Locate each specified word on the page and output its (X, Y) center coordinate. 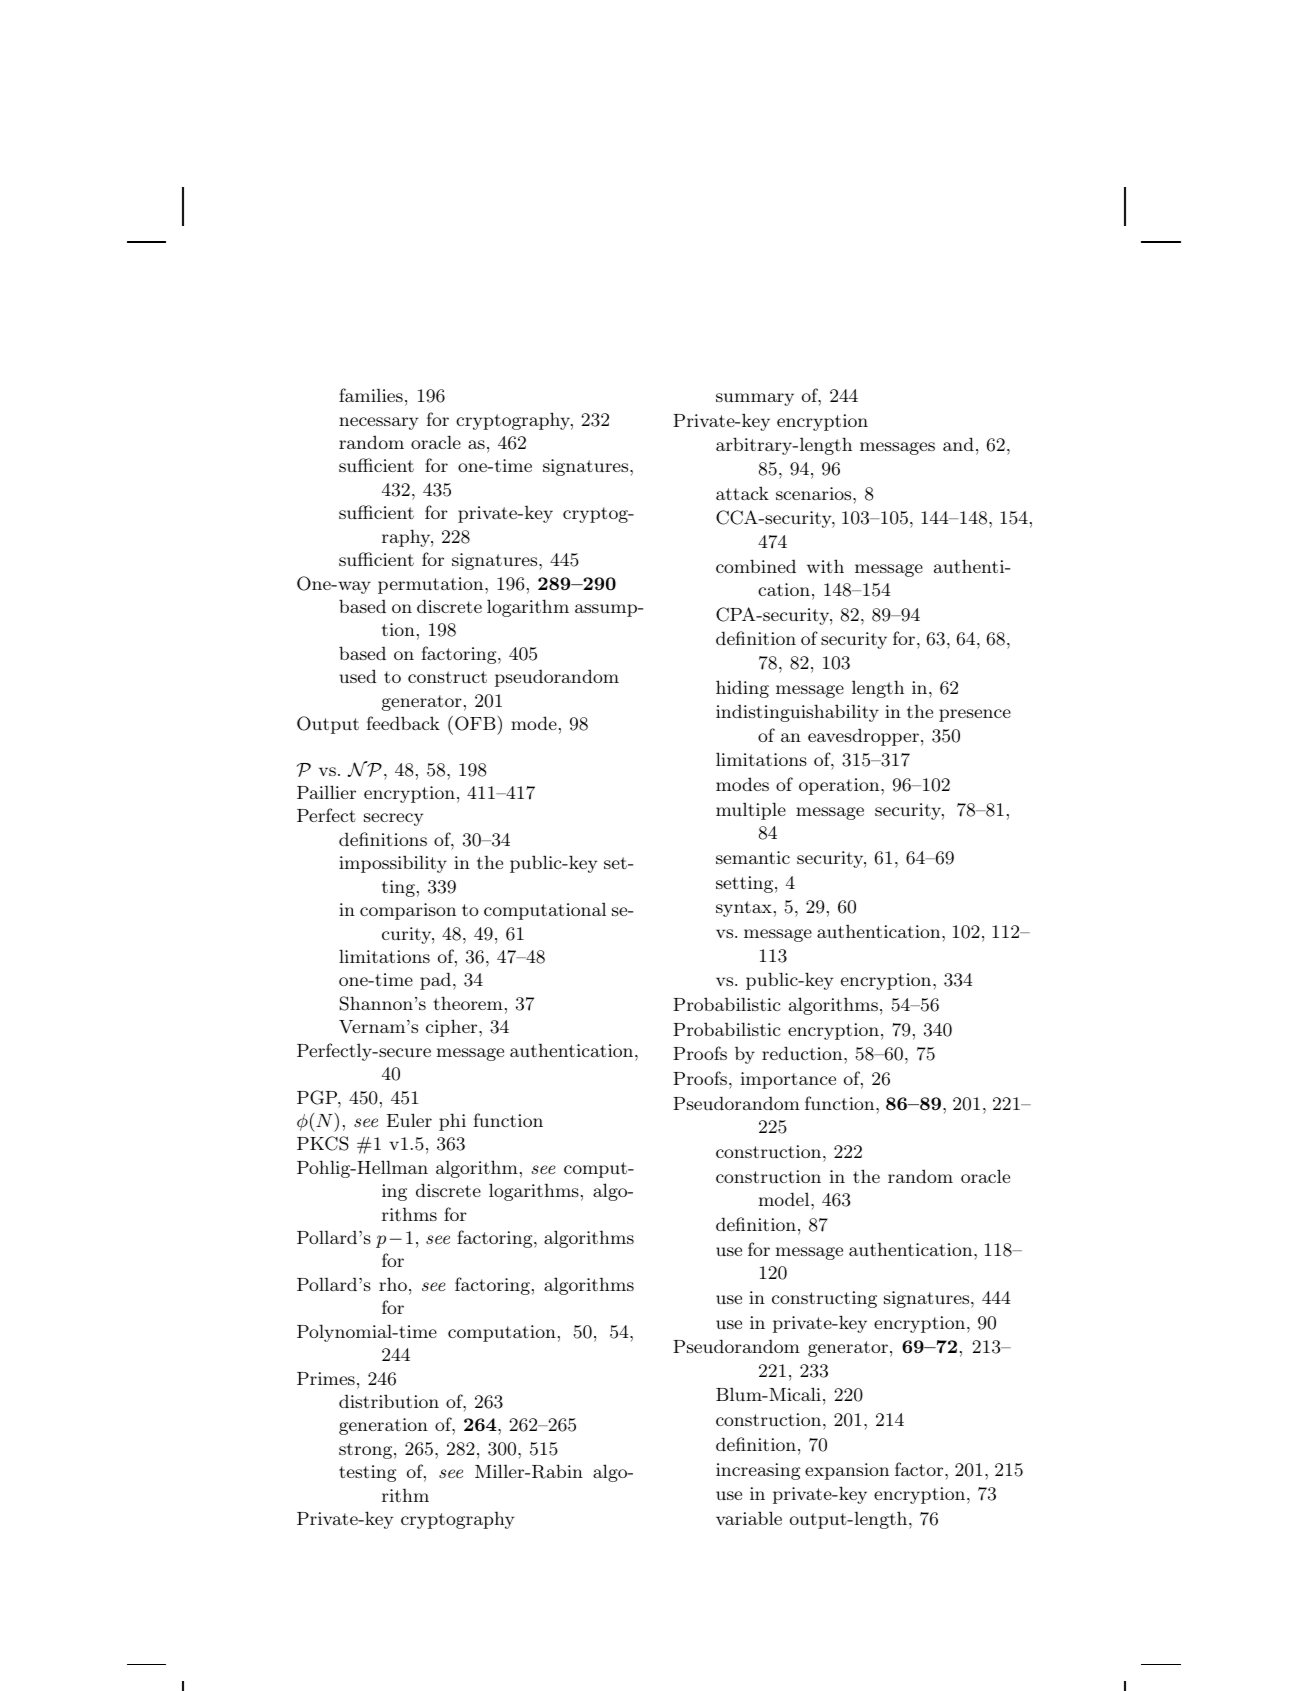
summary (755, 399)
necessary (378, 423)
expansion (847, 1471)
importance (788, 1080)
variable (749, 1518)
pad (435, 981)
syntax (744, 909)
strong (367, 1451)
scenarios (815, 493)
